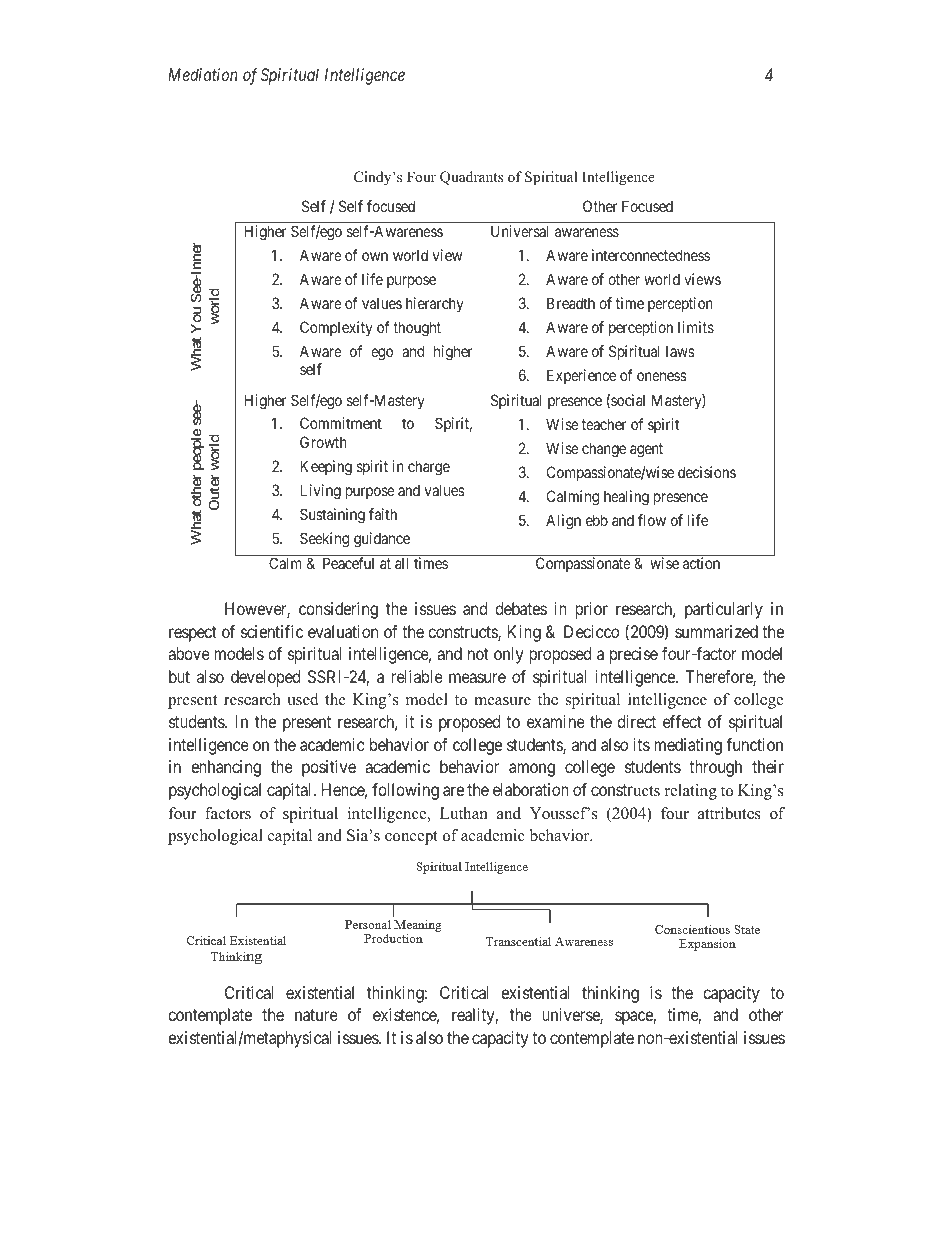  I want to click on action, so click(701, 563).
